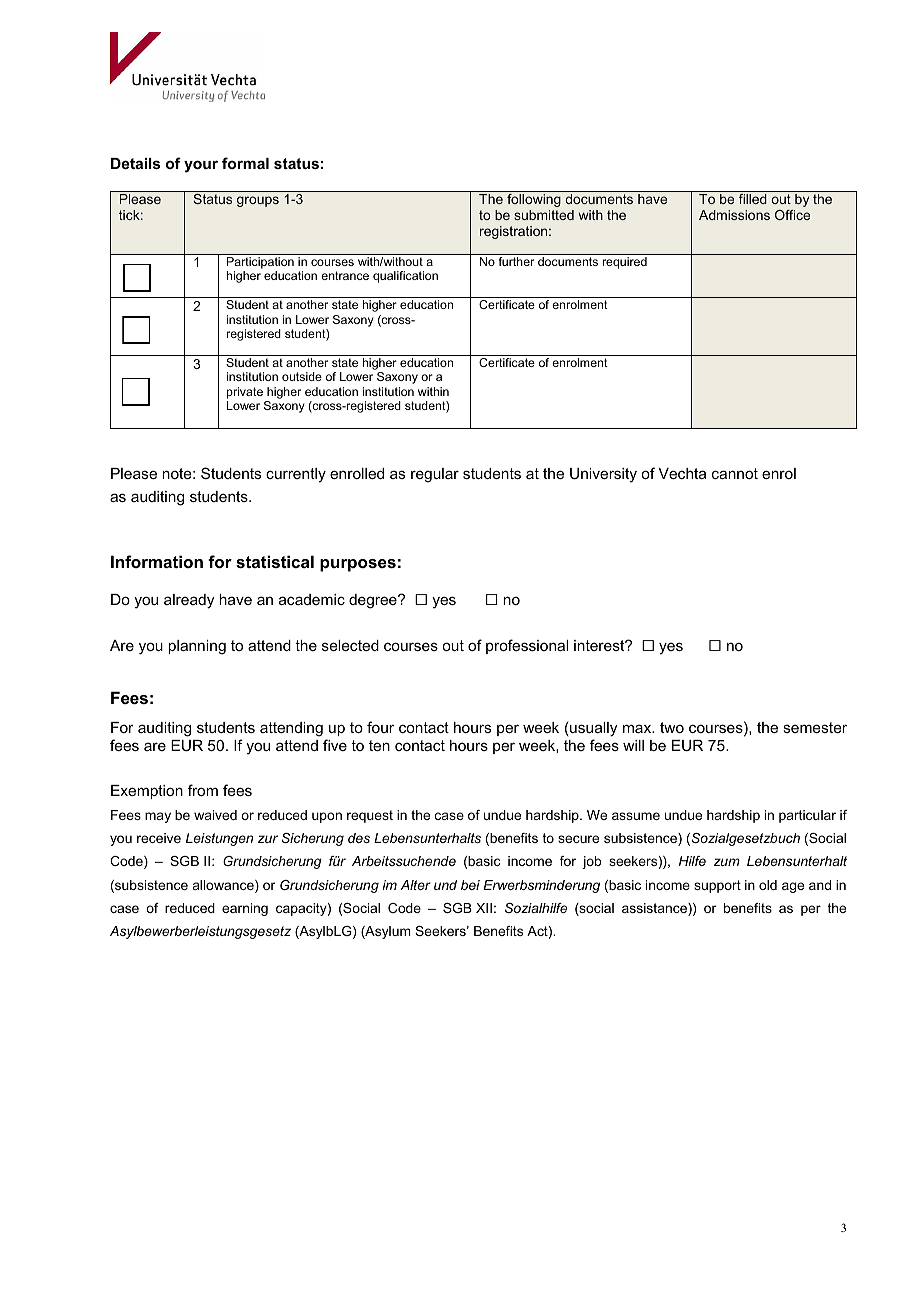 Image resolution: width=924 pixels, height=1308 pixels. I want to click on filled, so click(753, 199).
